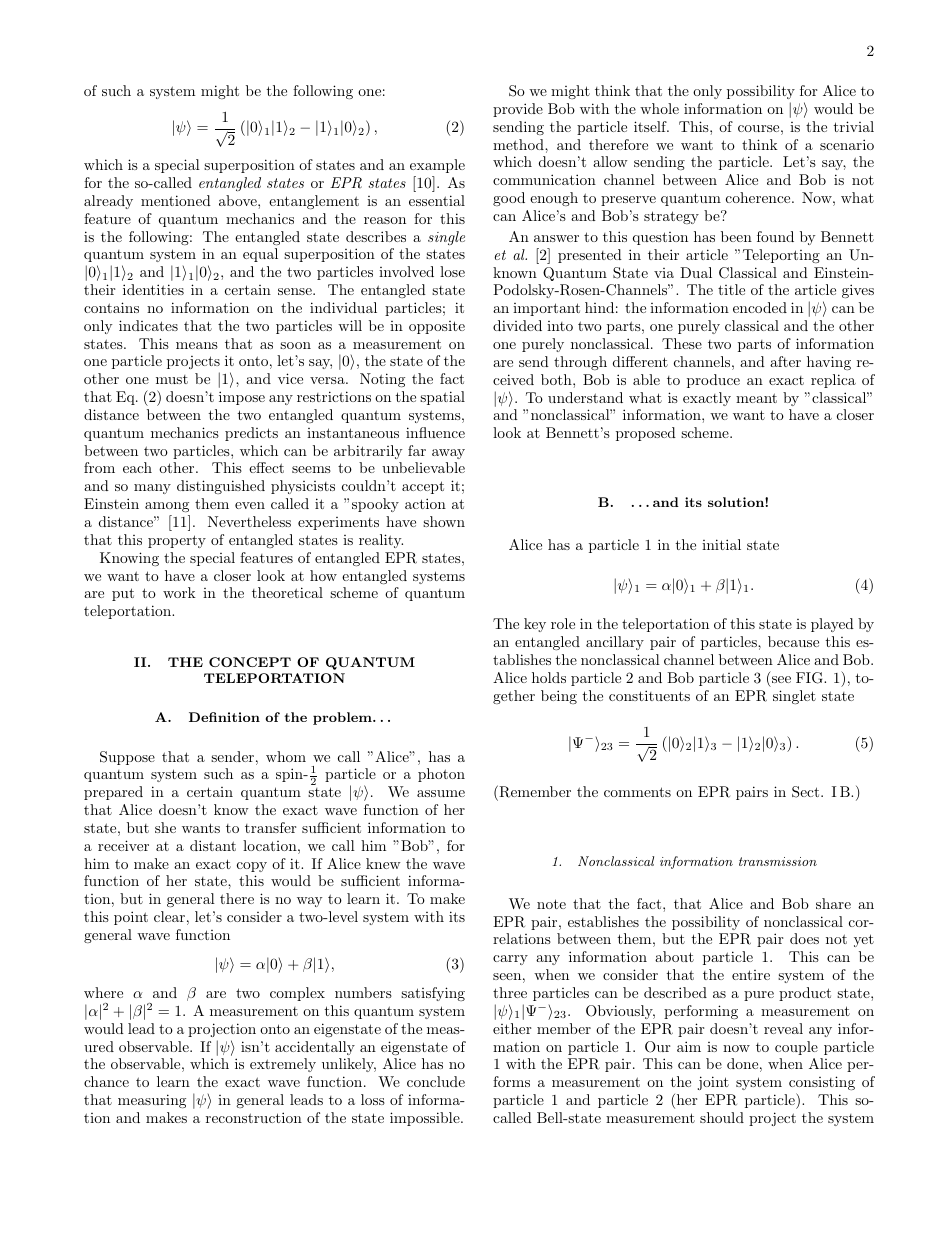 This page has width=952, height=1233. Describe the element at coordinates (106, 1081) in the page. I see `chance` at that location.
